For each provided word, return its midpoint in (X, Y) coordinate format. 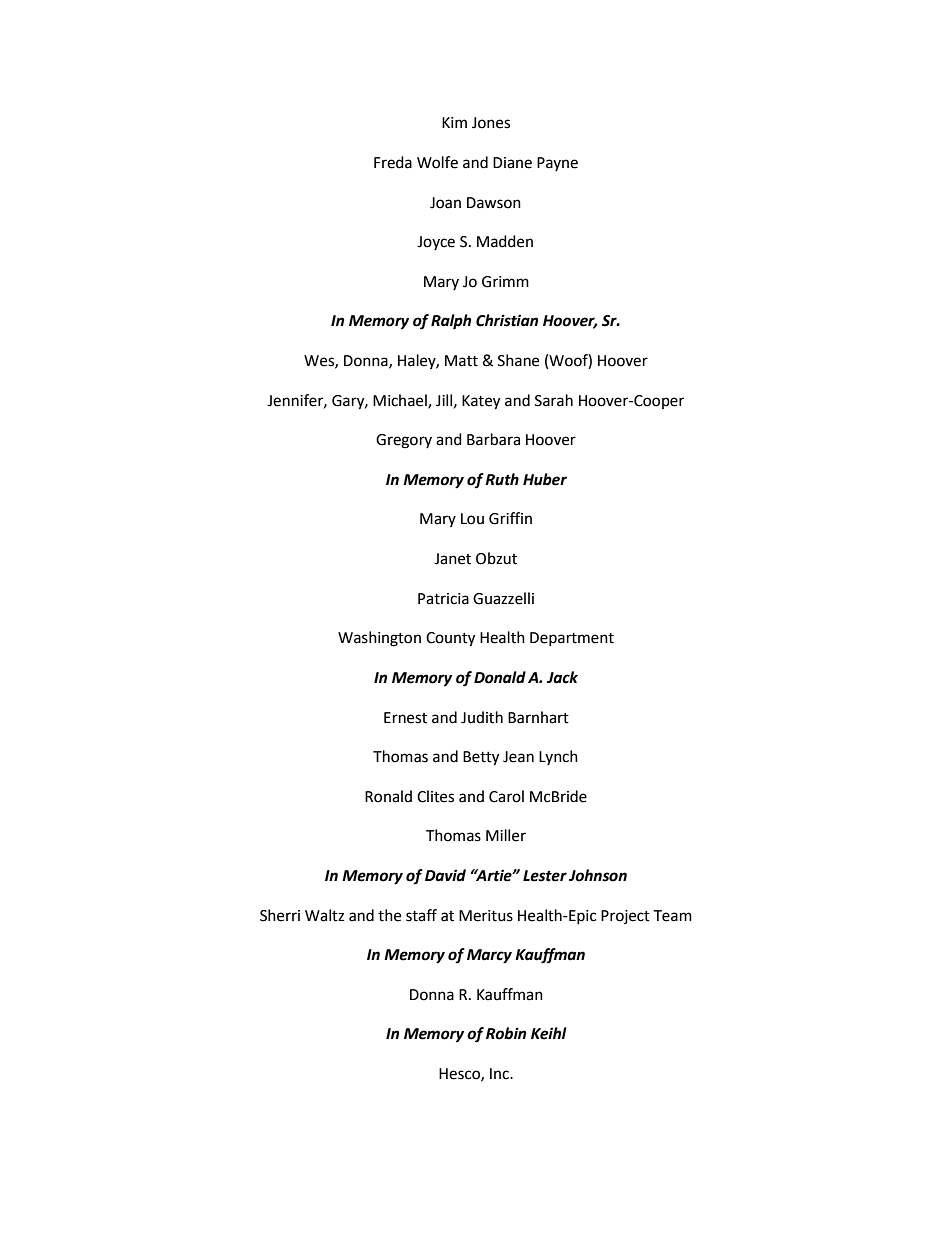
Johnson (598, 875)
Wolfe (437, 162)
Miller (506, 835)
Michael (401, 401)
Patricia (443, 599)
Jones (491, 123)
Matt (461, 361)
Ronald (388, 796)
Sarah (554, 400)
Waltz (324, 915)
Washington (379, 639)
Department (572, 639)
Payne (557, 164)
